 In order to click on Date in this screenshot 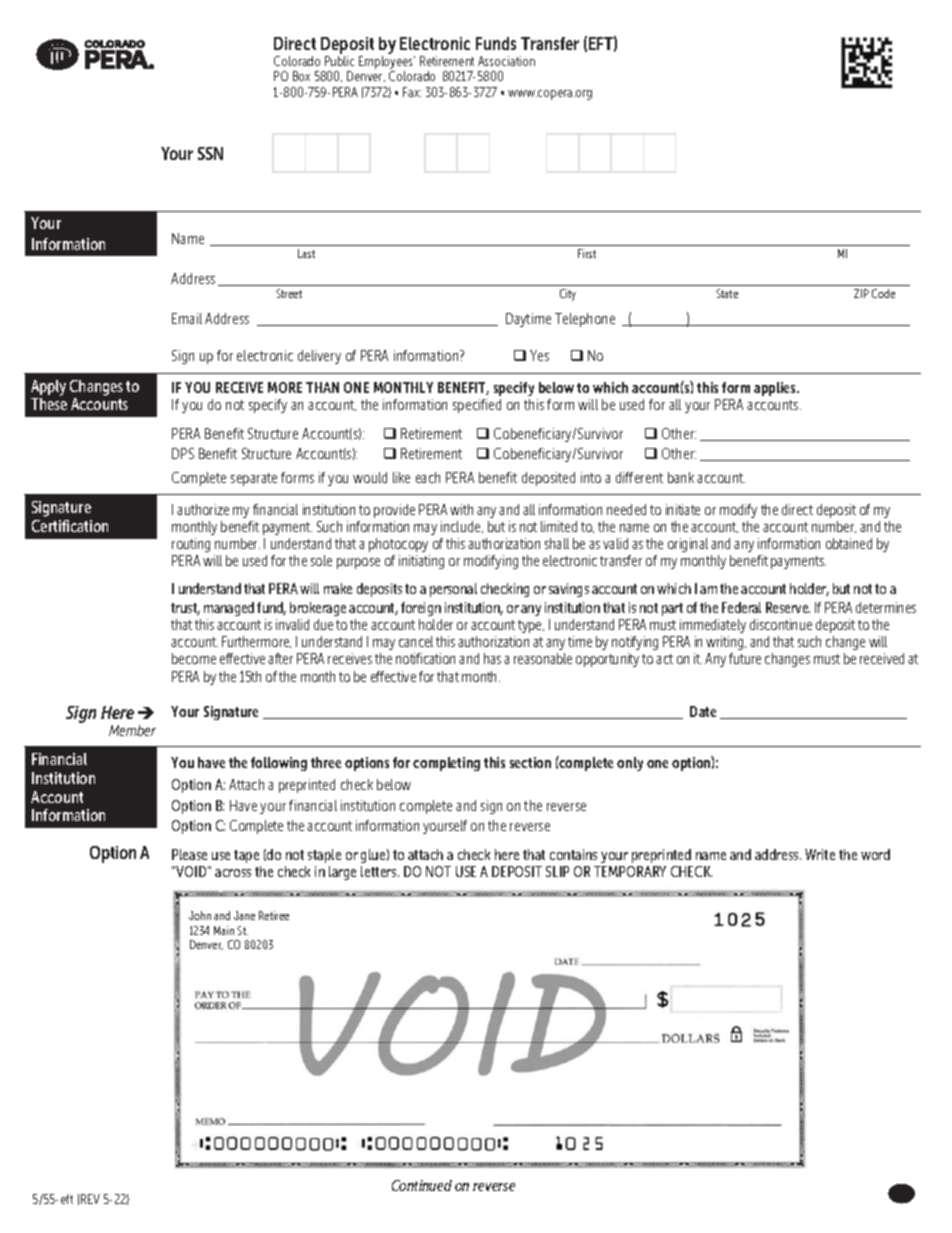, I will do `click(703, 711)`.
